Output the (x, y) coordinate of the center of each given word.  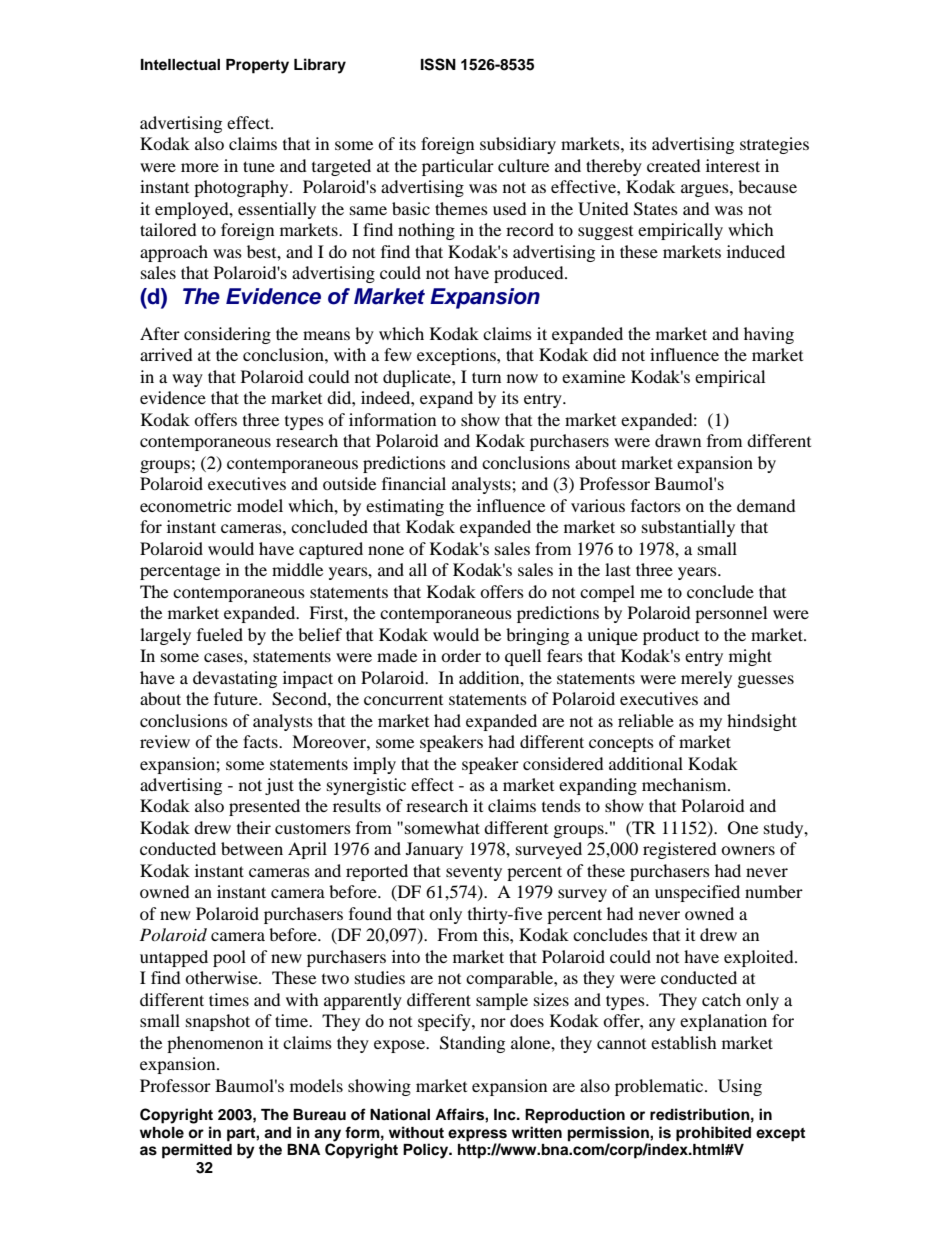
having (769, 335)
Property (257, 66)
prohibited (713, 1134)
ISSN (438, 64)
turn (486, 377)
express (477, 1135)
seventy (474, 873)
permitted (197, 1151)
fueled (220, 634)
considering (227, 335)
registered (680, 850)
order (461, 655)
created (674, 165)
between (252, 848)
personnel (731, 614)
